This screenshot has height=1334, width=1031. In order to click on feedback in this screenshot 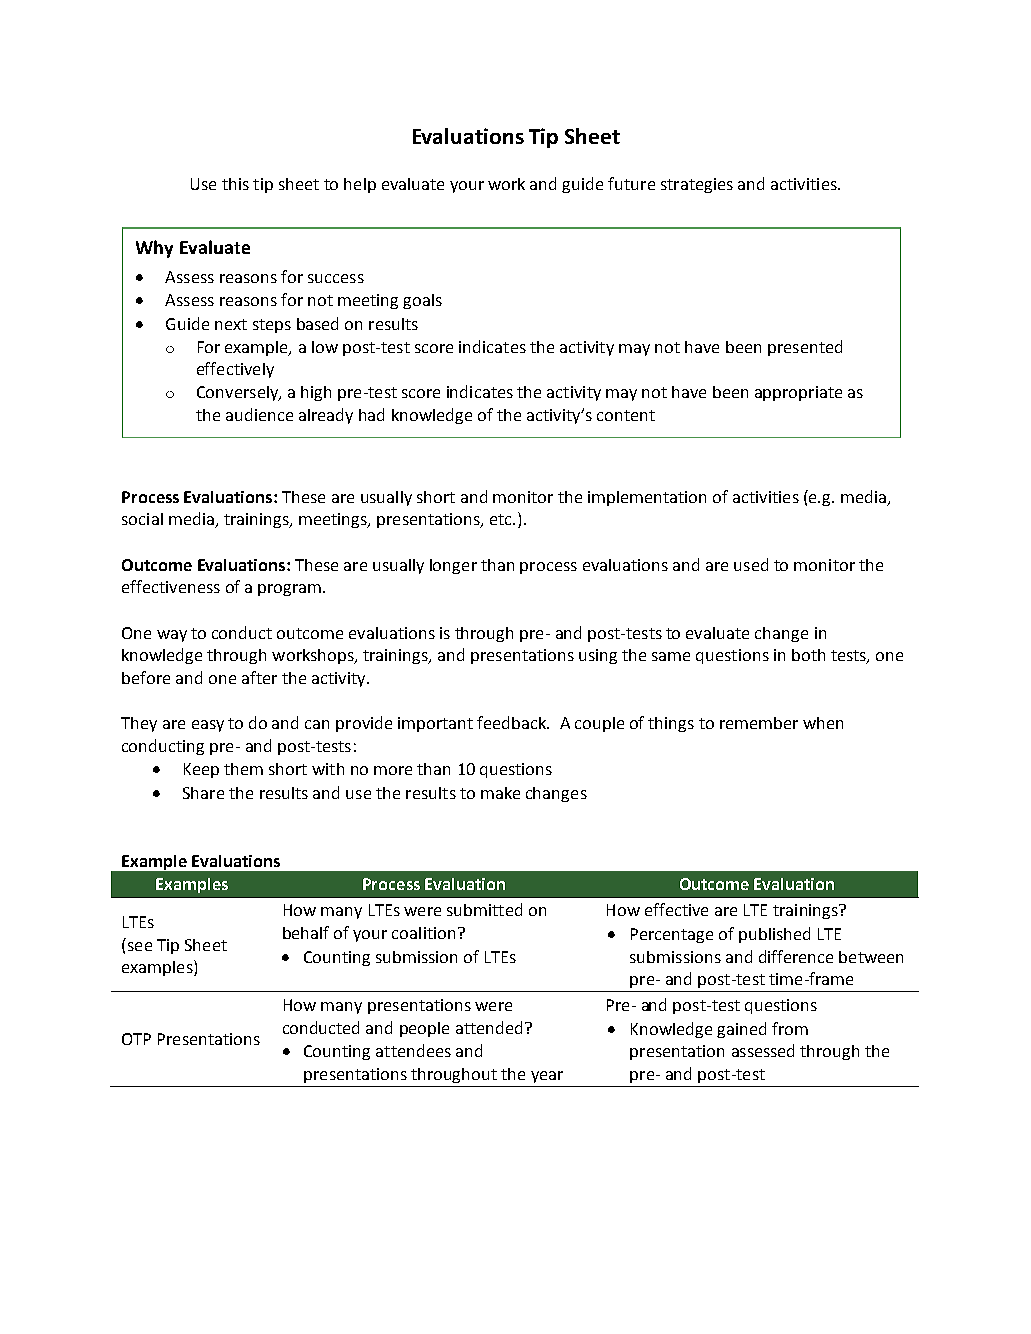, I will do `click(512, 722)`.
